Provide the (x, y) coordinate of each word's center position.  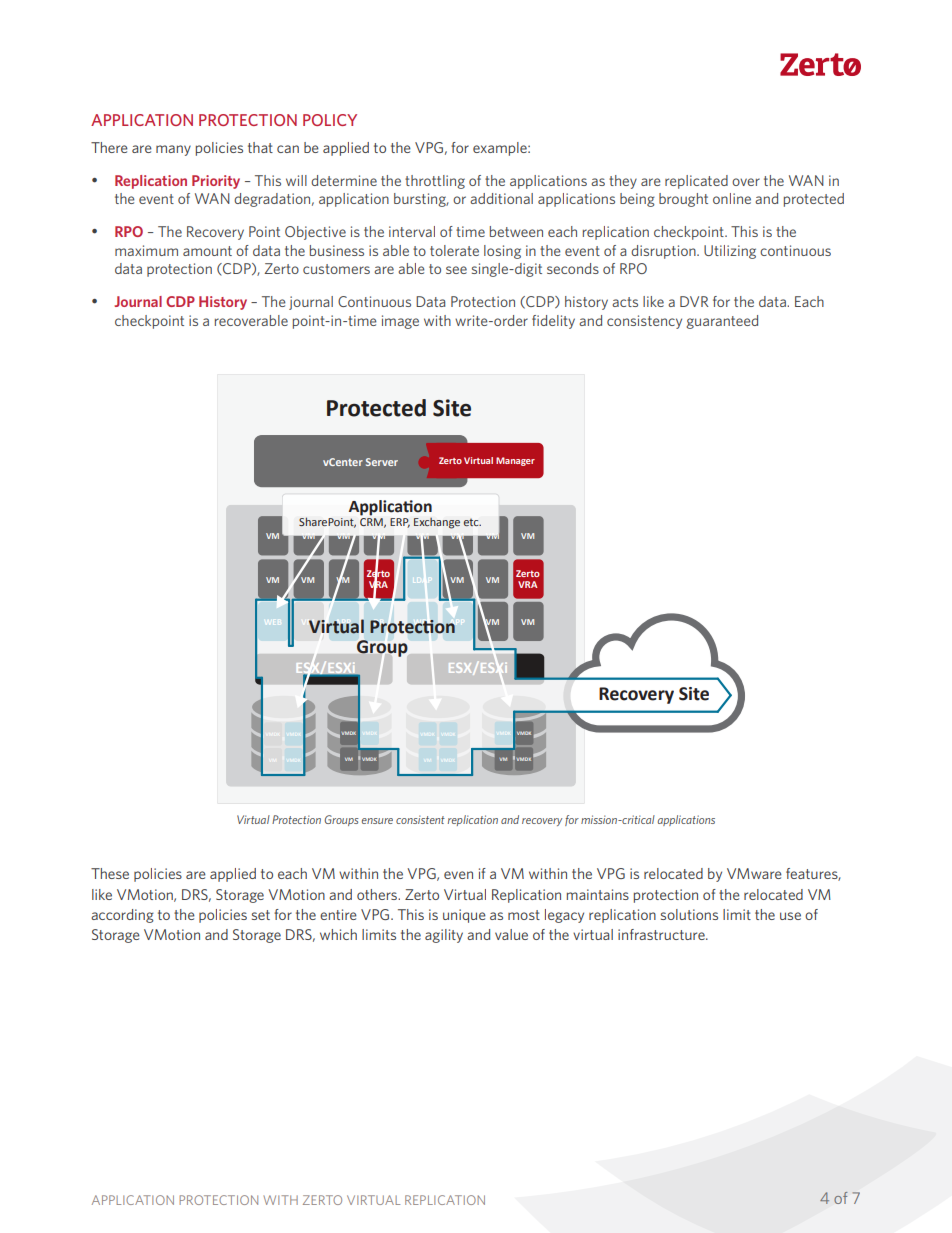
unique (464, 916)
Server (382, 462)
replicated (696, 182)
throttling (435, 182)
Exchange (437, 523)
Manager (515, 461)
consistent (420, 819)
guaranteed (722, 322)
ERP (400, 523)
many (173, 150)
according (122, 916)
